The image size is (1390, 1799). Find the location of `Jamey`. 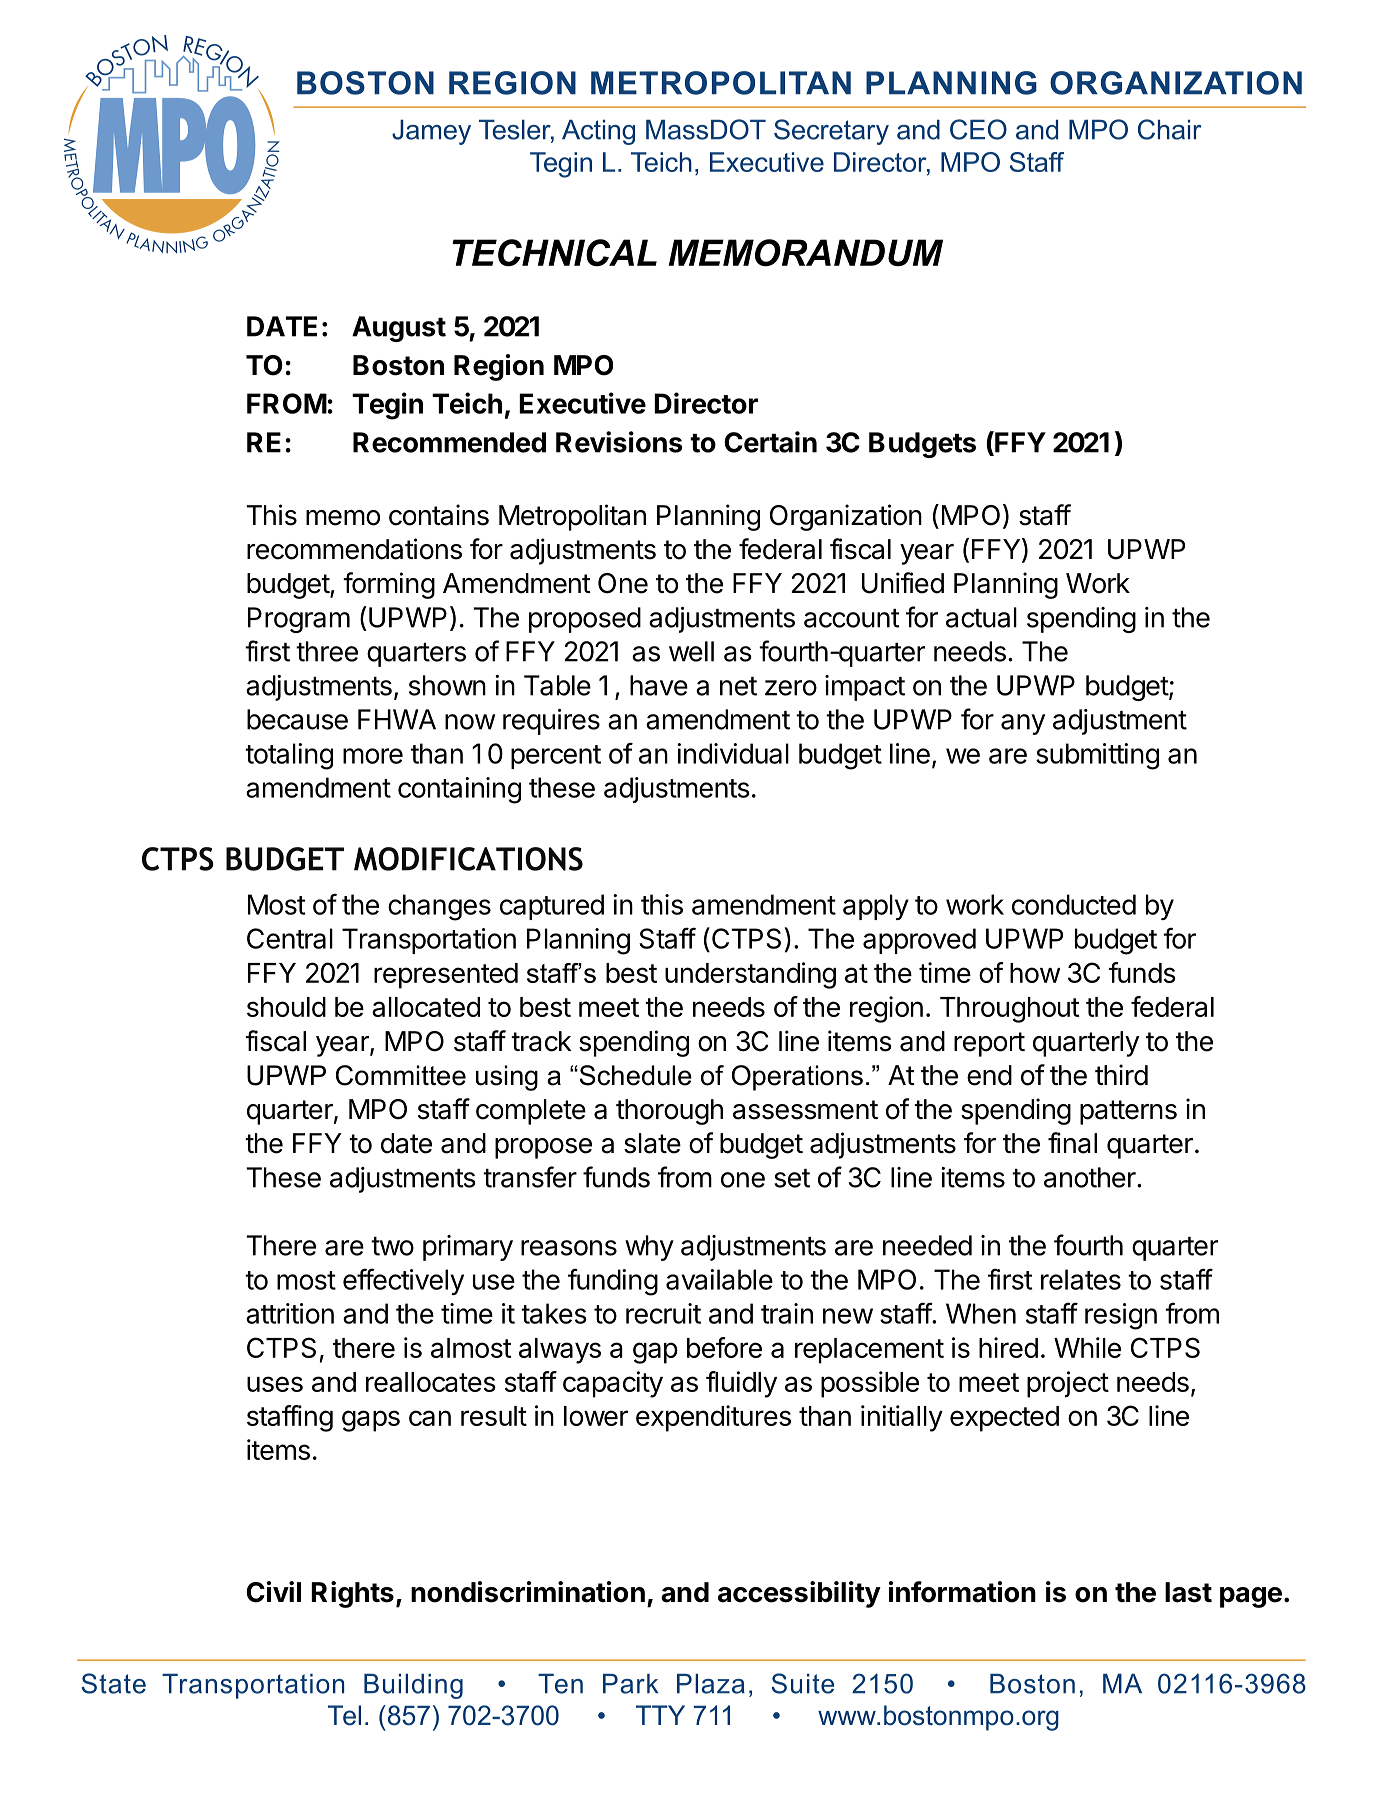

Jamey is located at coordinates (431, 132).
